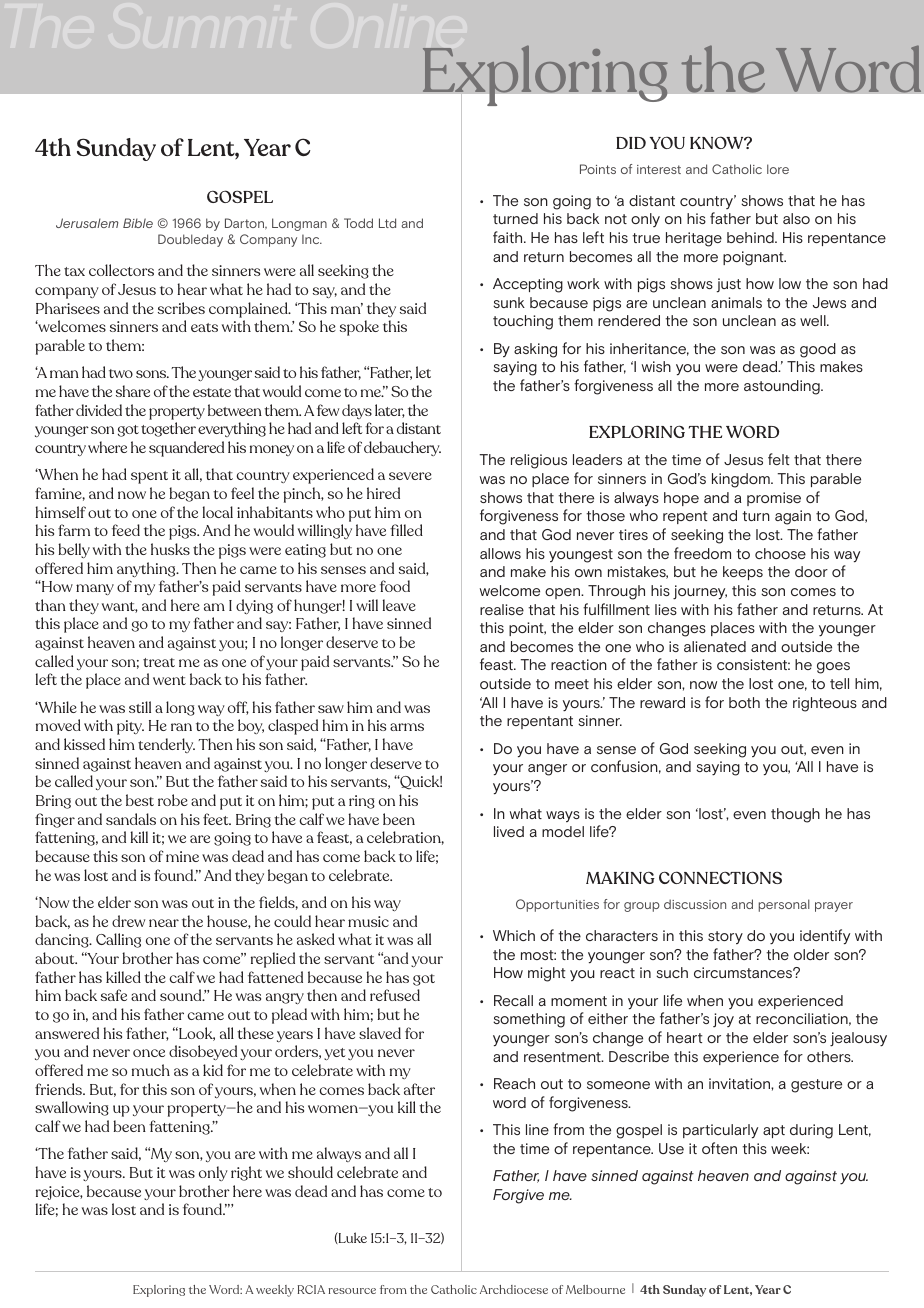  What do you see at coordinates (407, 727) in the screenshot?
I see `arms` at bounding box center [407, 727].
